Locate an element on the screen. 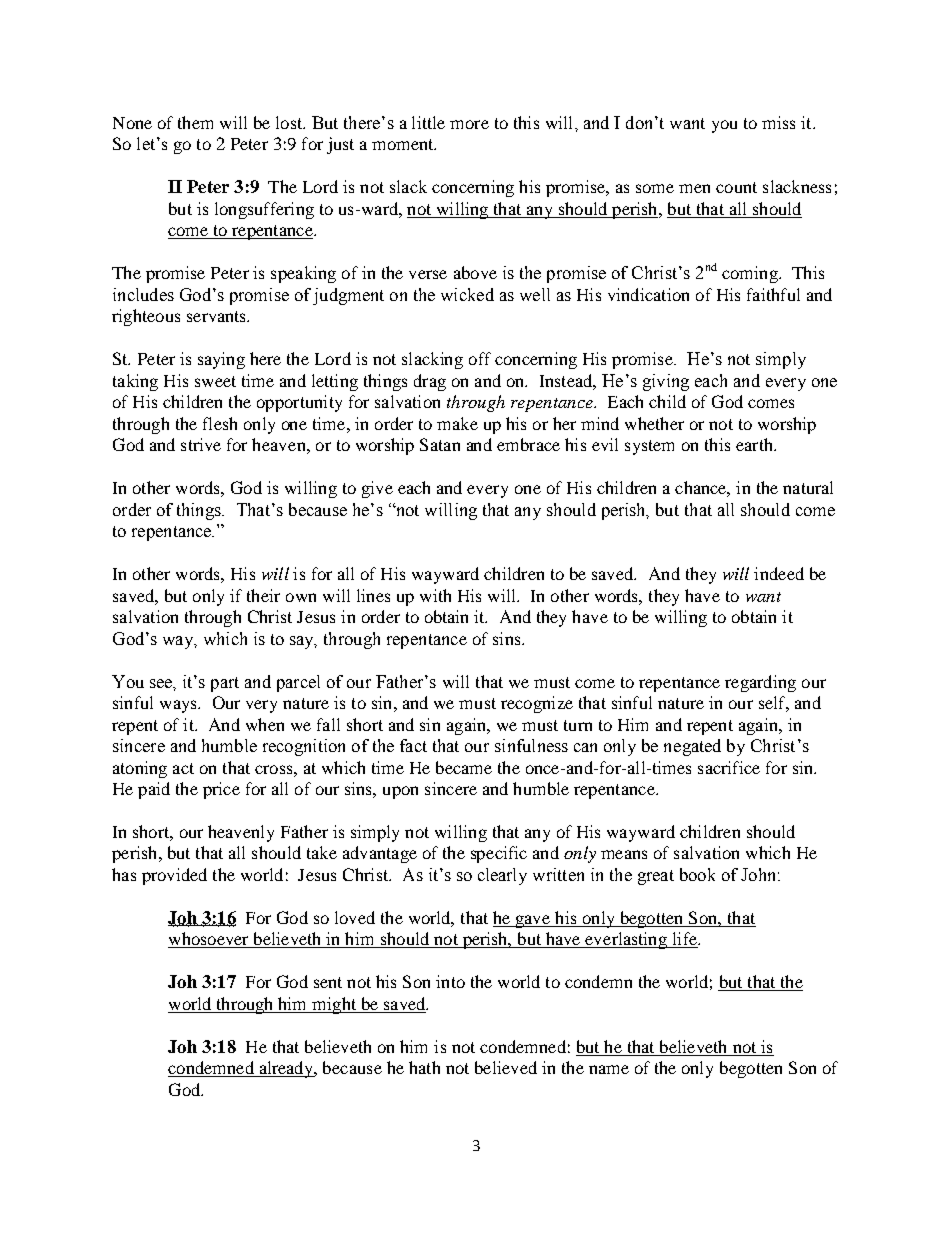 The image size is (952, 1233). with is located at coordinates (435, 595).
